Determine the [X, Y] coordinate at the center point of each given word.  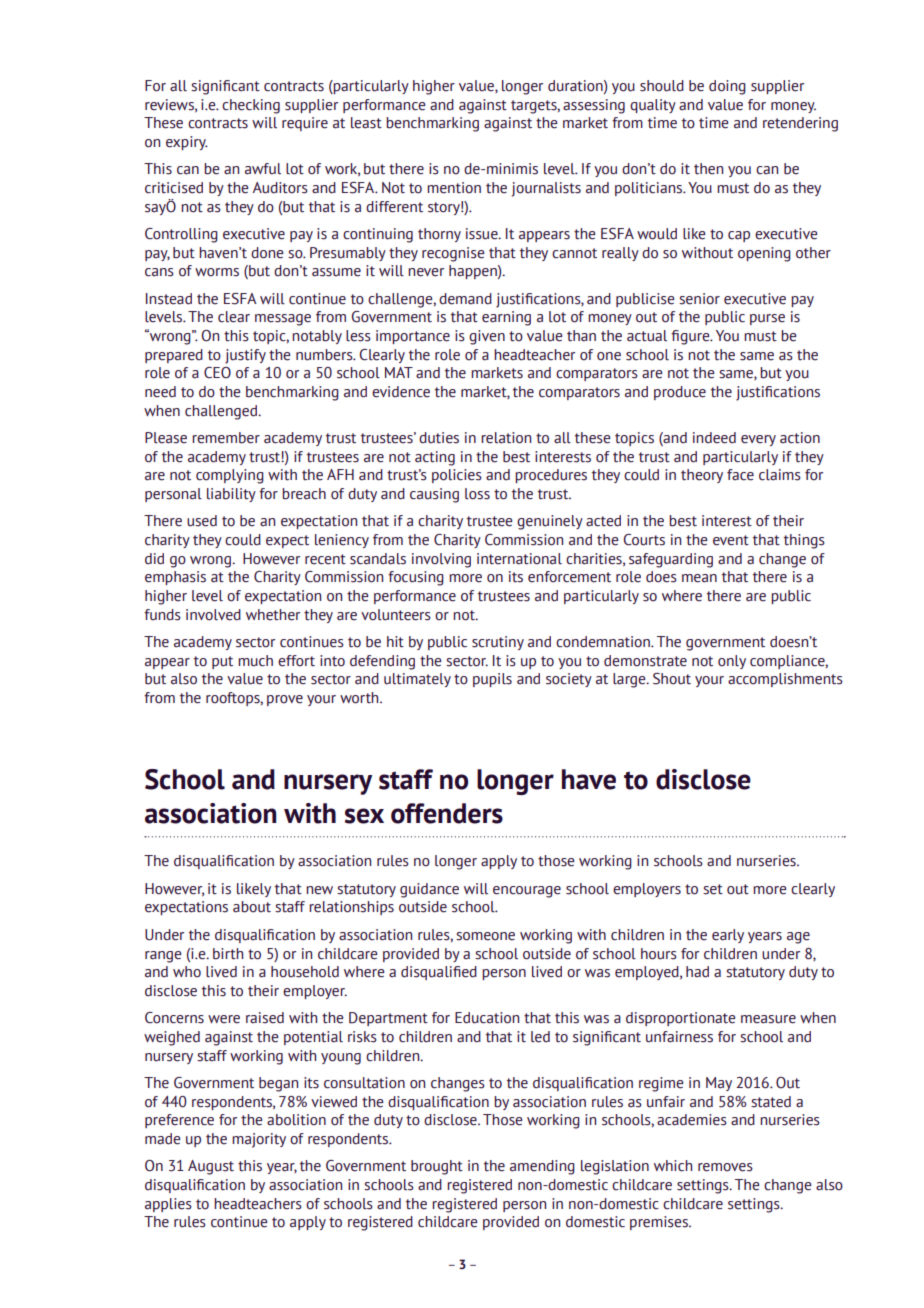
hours [659, 954]
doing [727, 87]
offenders [447, 813]
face [740, 475]
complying [230, 476]
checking [251, 106]
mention [454, 188]
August [211, 1167]
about [252, 907]
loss [477, 494]
